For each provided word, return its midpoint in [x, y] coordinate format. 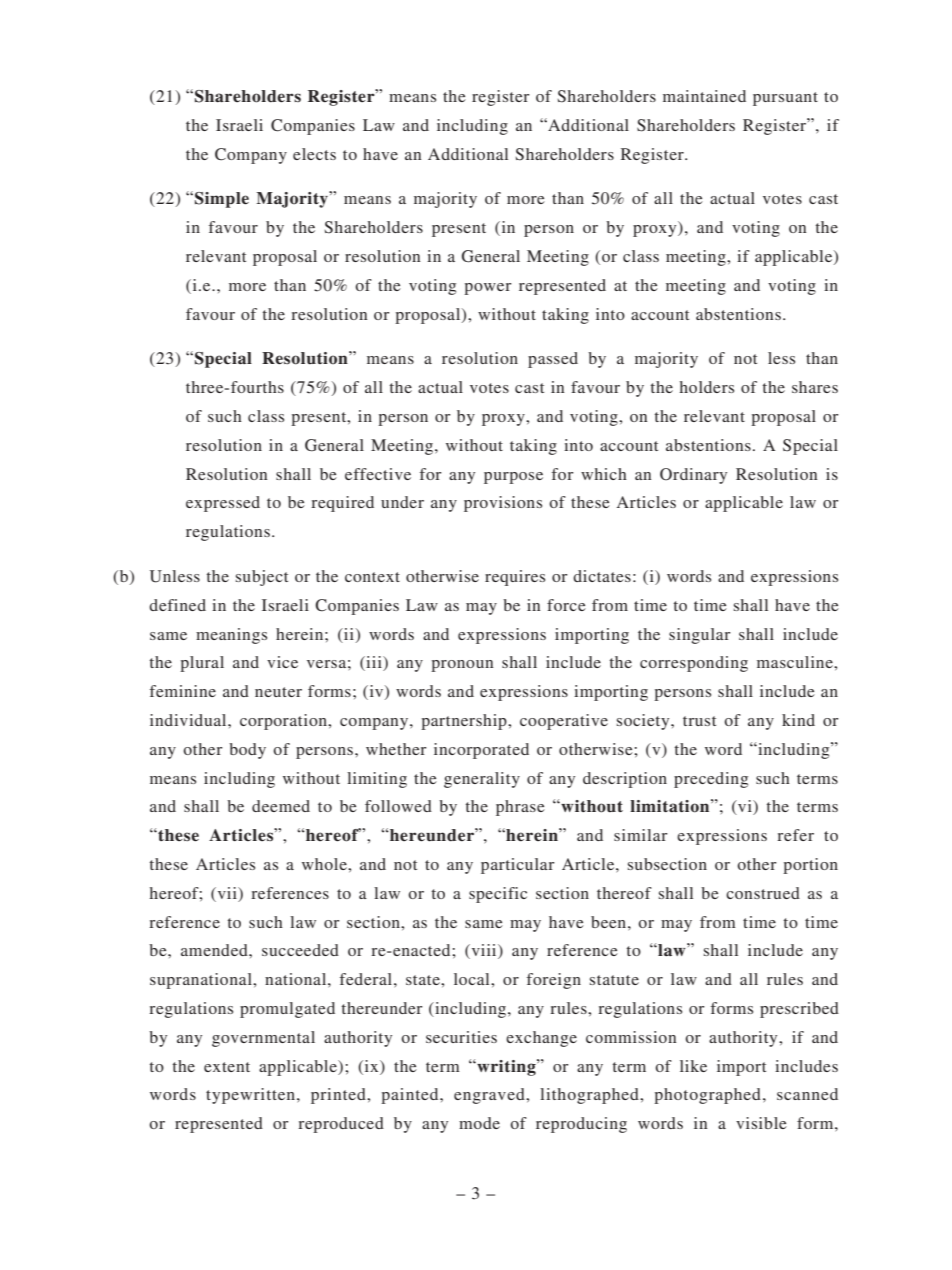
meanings [231, 636]
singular [700, 636]
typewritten [252, 1096]
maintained [704, 96]
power [488, 289]
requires [515, 578]
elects [314, 154]
